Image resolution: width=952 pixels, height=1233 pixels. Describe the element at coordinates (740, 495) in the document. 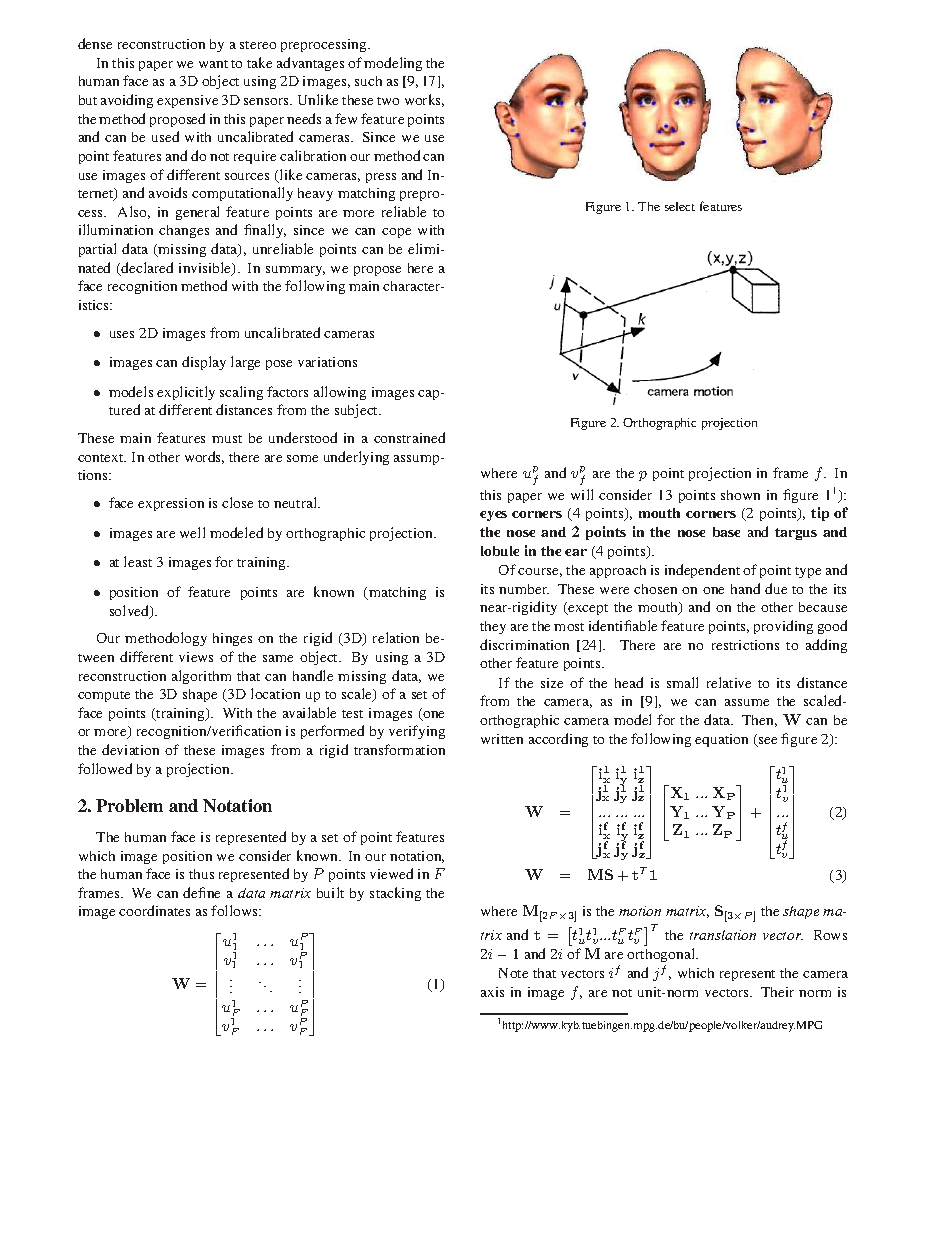

I see `shown` at that location.
